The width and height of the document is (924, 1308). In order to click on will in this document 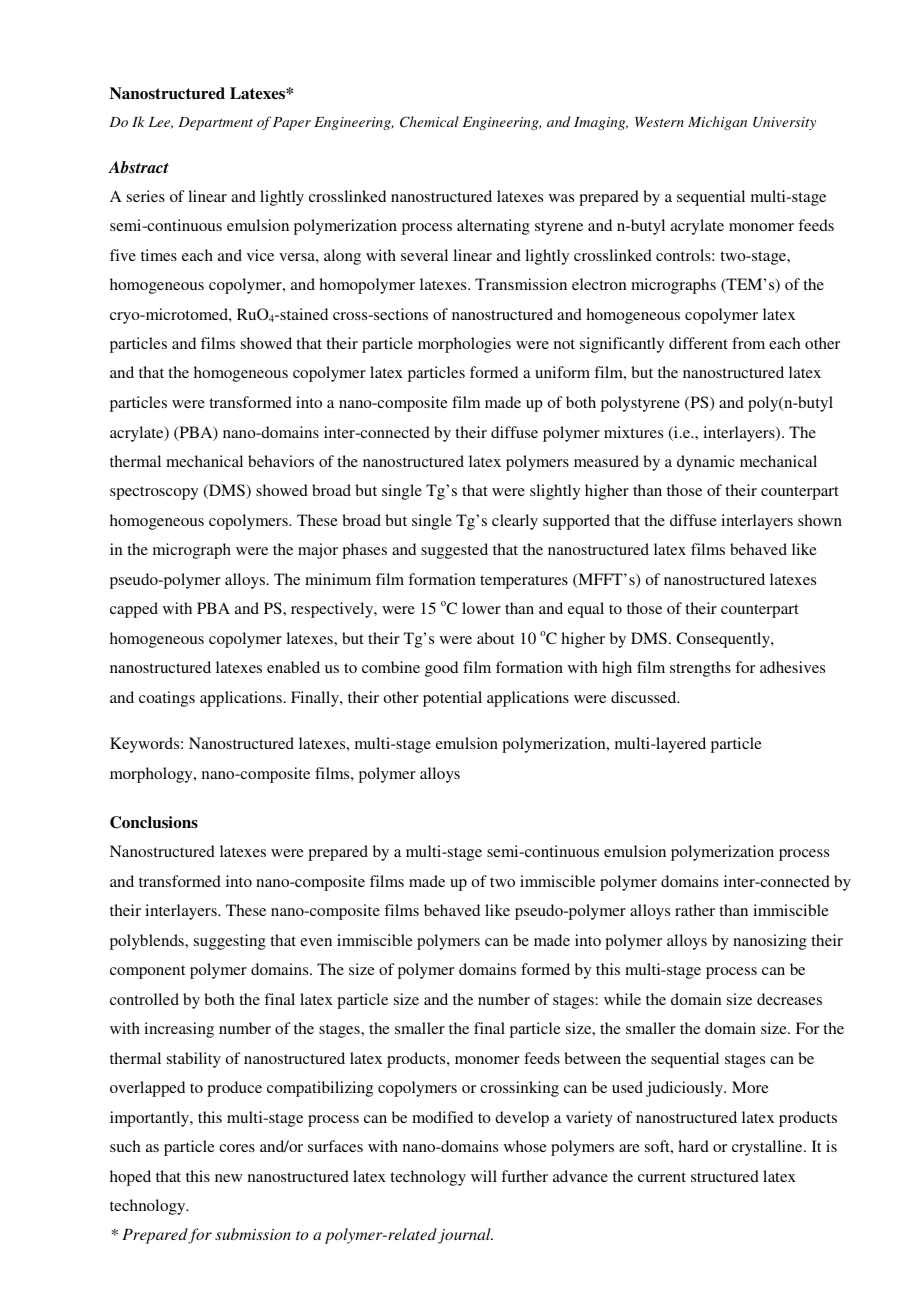, I will do `click(484, 1176)`.
